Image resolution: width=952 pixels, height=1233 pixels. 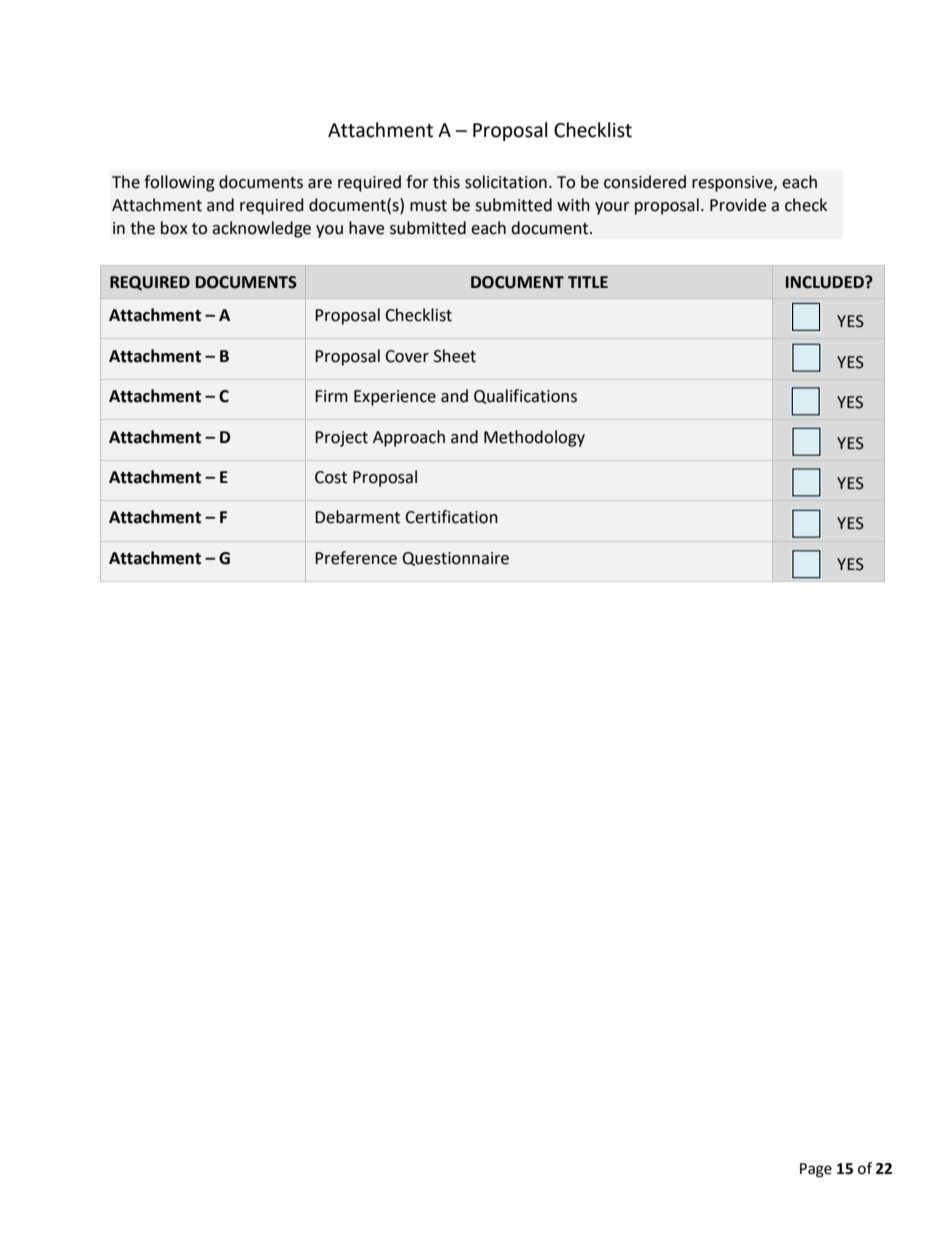 What do you see at coordinates (506, 182) in the screenshot?
I see `solicitation` at bounding box center [506, 182].
